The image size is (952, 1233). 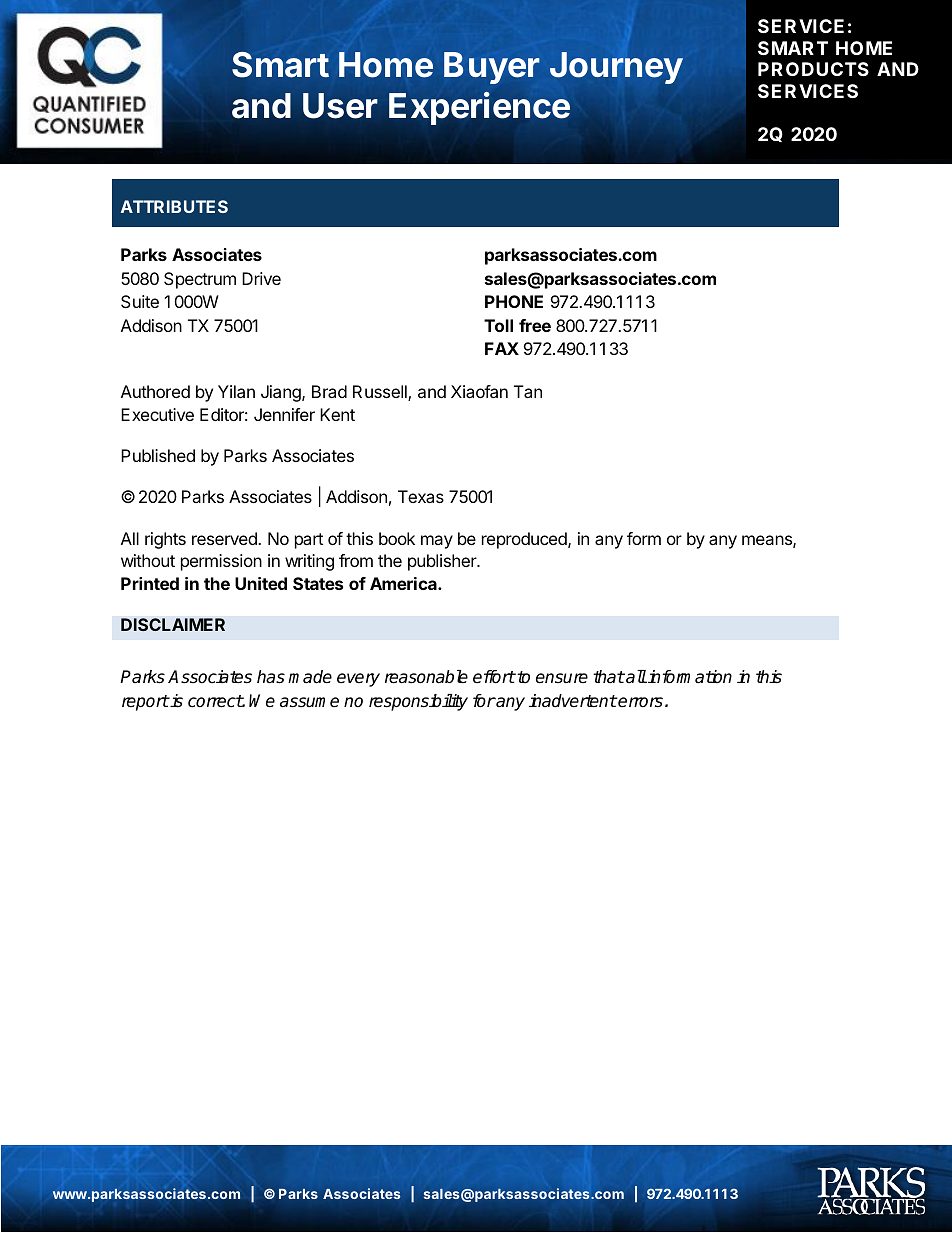 I want to click on Tan, so click(x=528, y=391).
